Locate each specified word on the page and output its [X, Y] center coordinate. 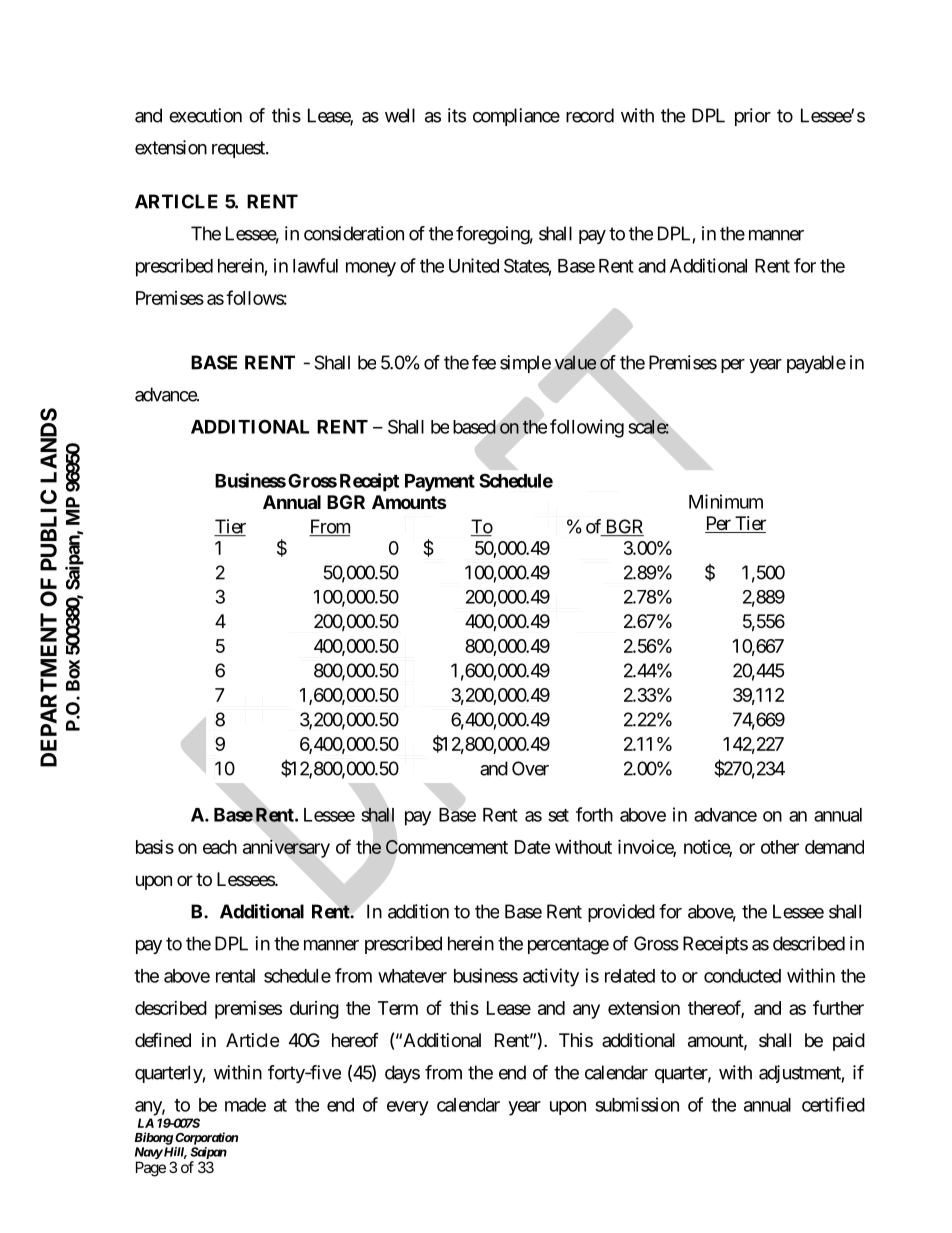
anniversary [286, 848]
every [408, 1108]
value [575, 362]
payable [816, 364]
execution [205, 115]
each [220, 847]
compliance [516, 117]
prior [753, 117]
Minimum [726, 501]
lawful [315, 265]
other [780, 847]
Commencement [447, 847]
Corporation [206, 1138]
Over [530, 768]
